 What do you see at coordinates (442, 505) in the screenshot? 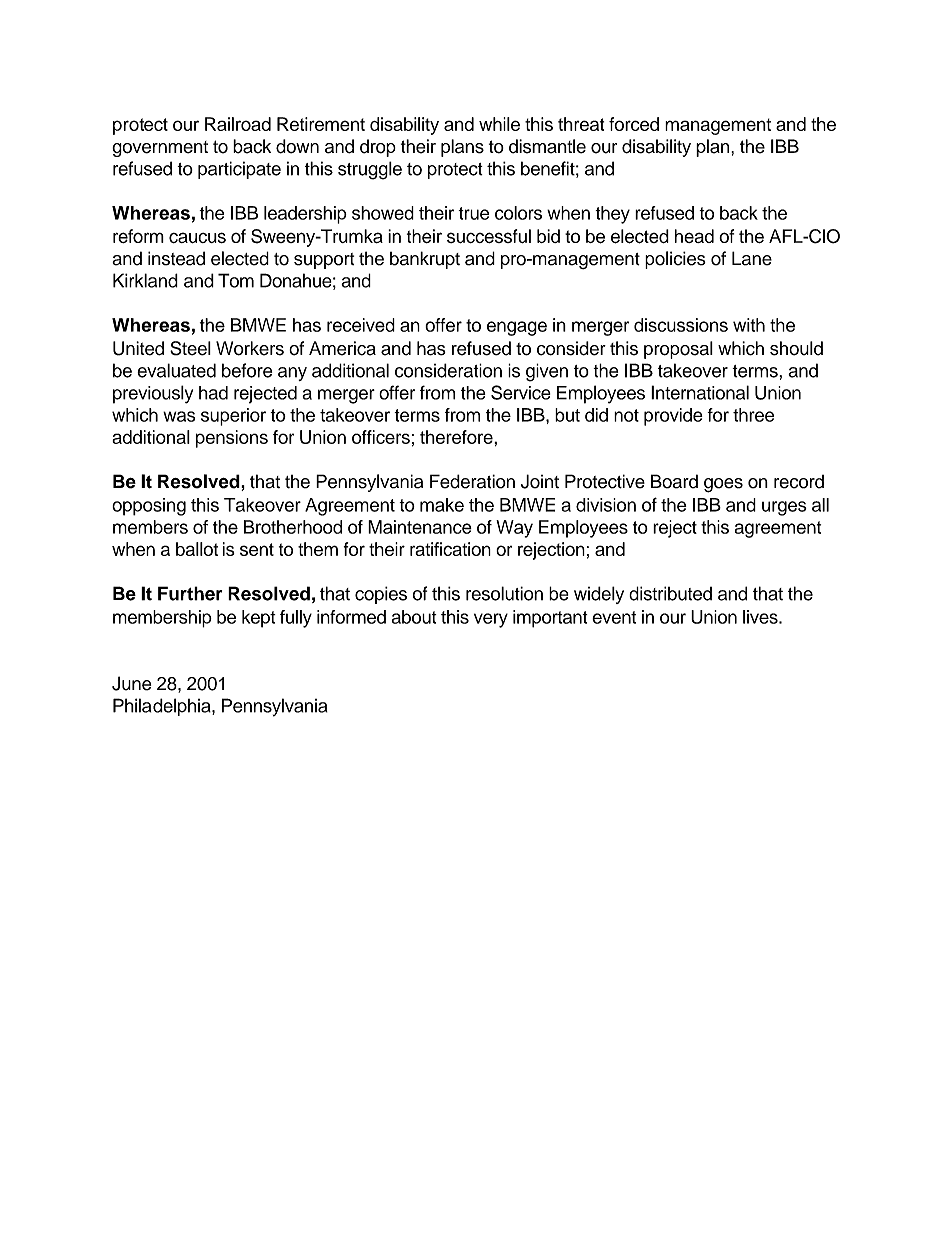
I see `make` at bounding box center [442, 505].
